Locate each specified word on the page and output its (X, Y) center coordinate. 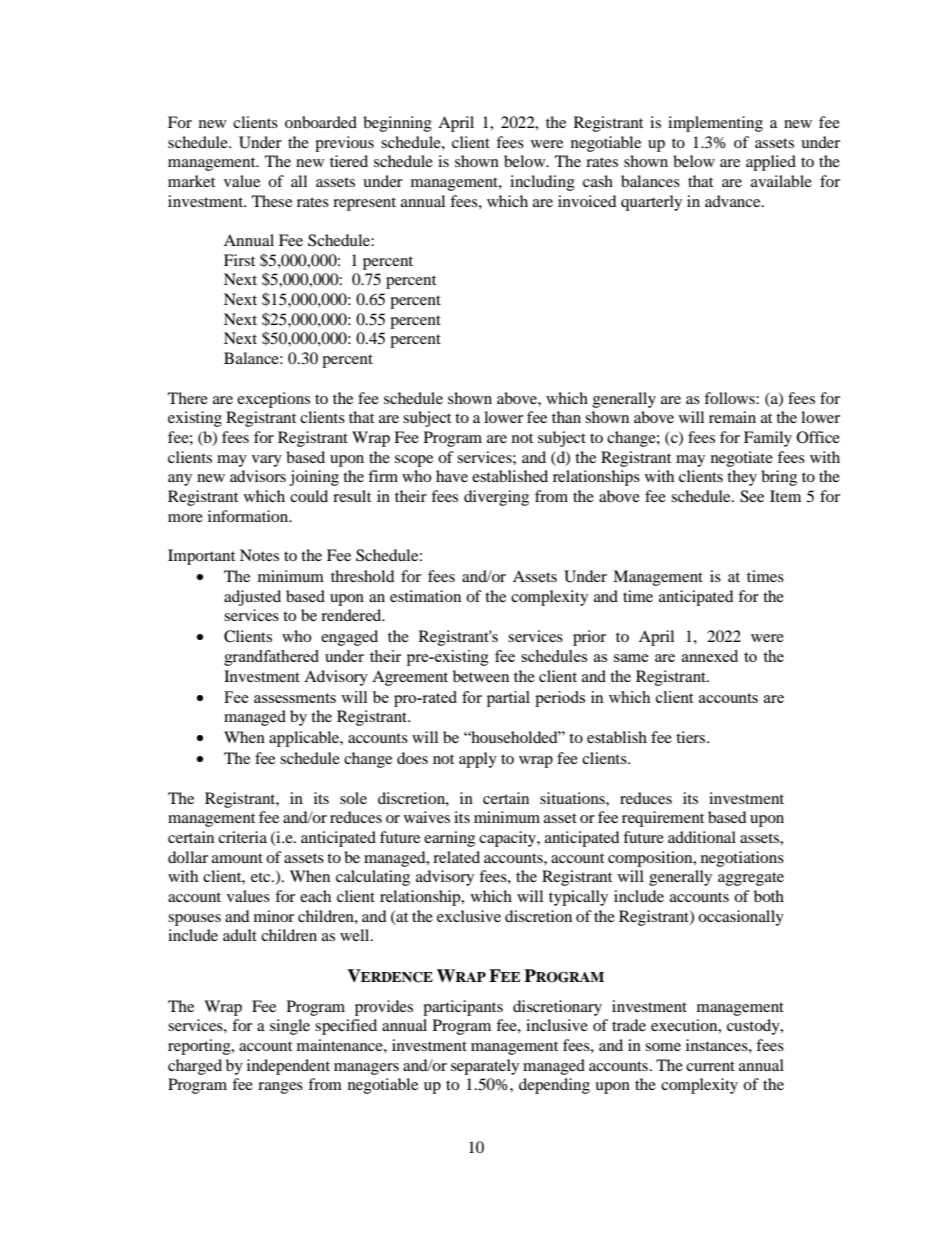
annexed (710, 656)
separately (485, 1067)
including (542, 183)
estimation (425, 596)
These (272, 201)
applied (771, 163)
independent (288, 1067)
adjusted (252, 598)
